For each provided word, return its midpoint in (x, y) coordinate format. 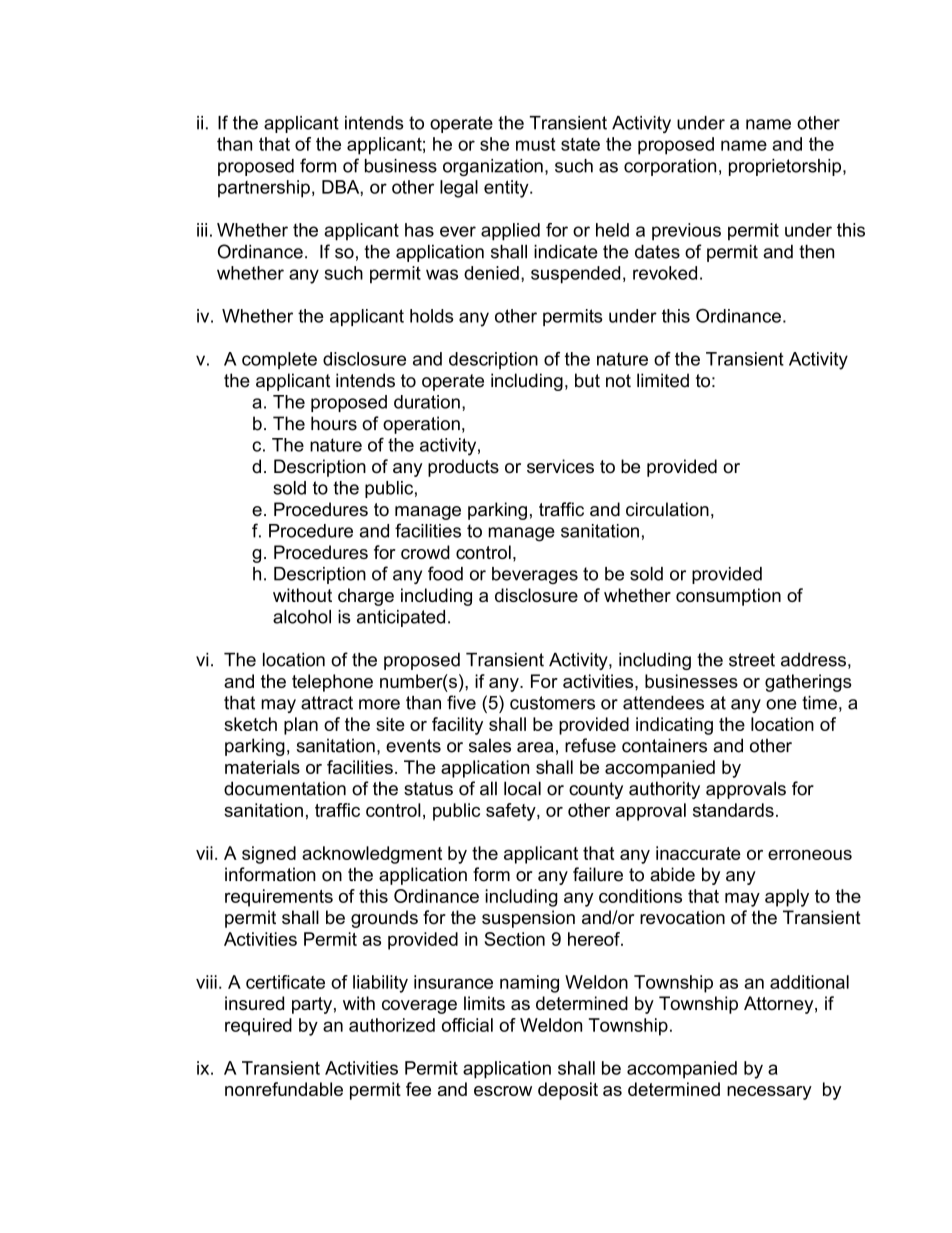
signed (269, 855)
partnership (264, 189)
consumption (728, 597)
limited (663, 380)
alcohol (302, 617)
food (445, 573)
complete (279, 360)
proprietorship (786, 167)
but (587, 380)
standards (733, 810)
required (258, 1027)
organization (493, 167)
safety (512, 812)
